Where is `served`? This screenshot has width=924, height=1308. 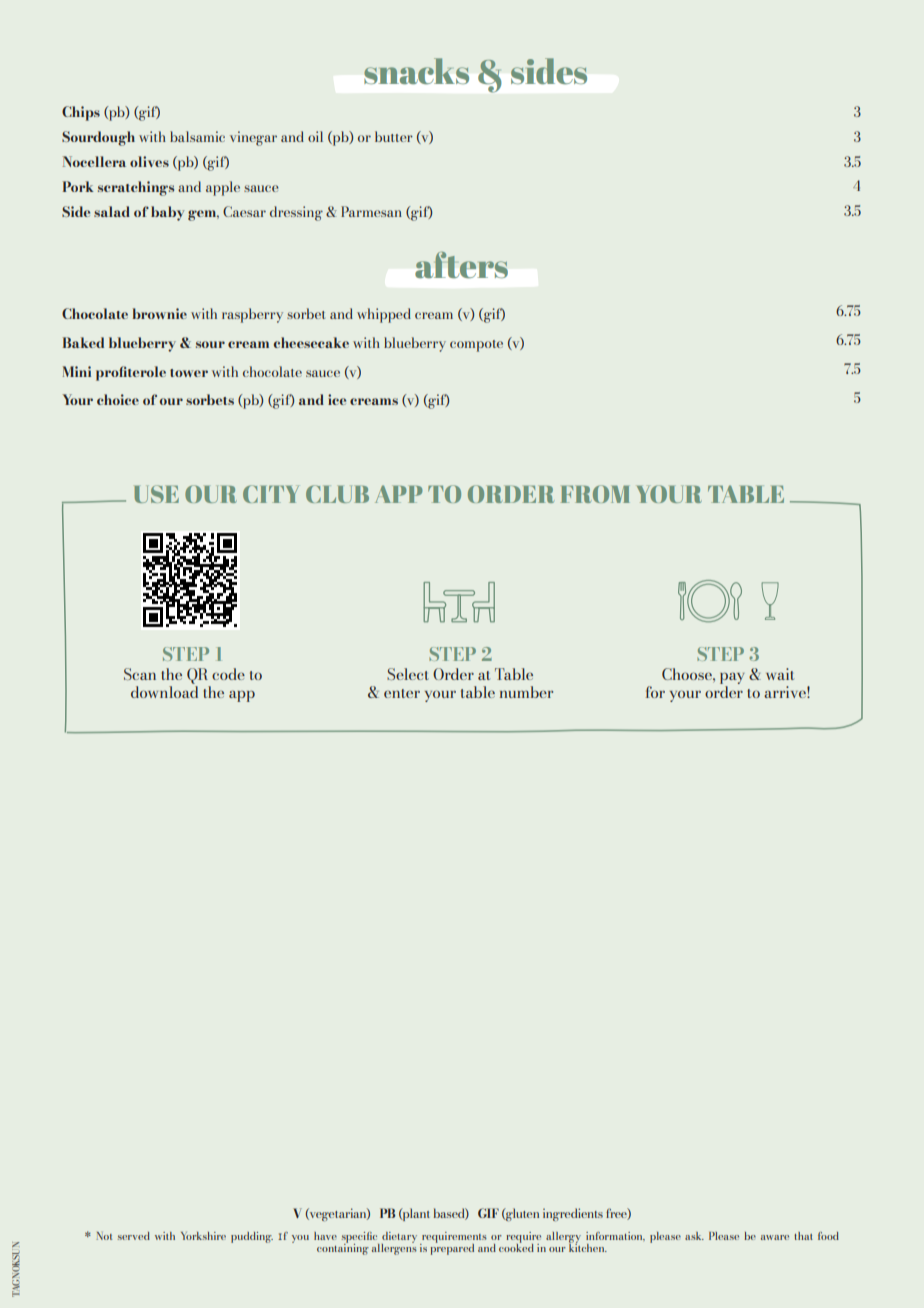
served is located at coordinates (133, 1236).
